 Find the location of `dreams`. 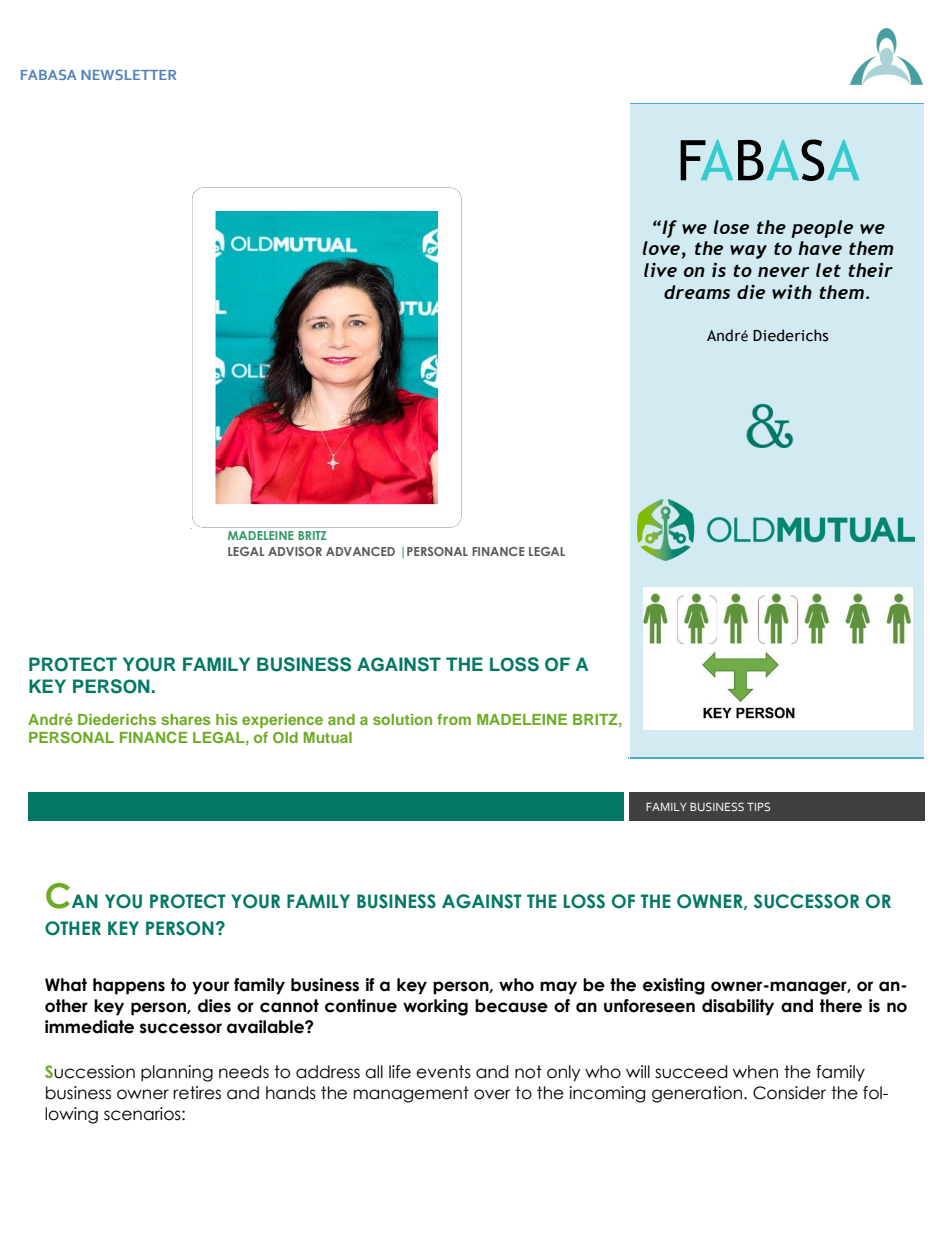

dreams is located at coordinates (697, 292).
